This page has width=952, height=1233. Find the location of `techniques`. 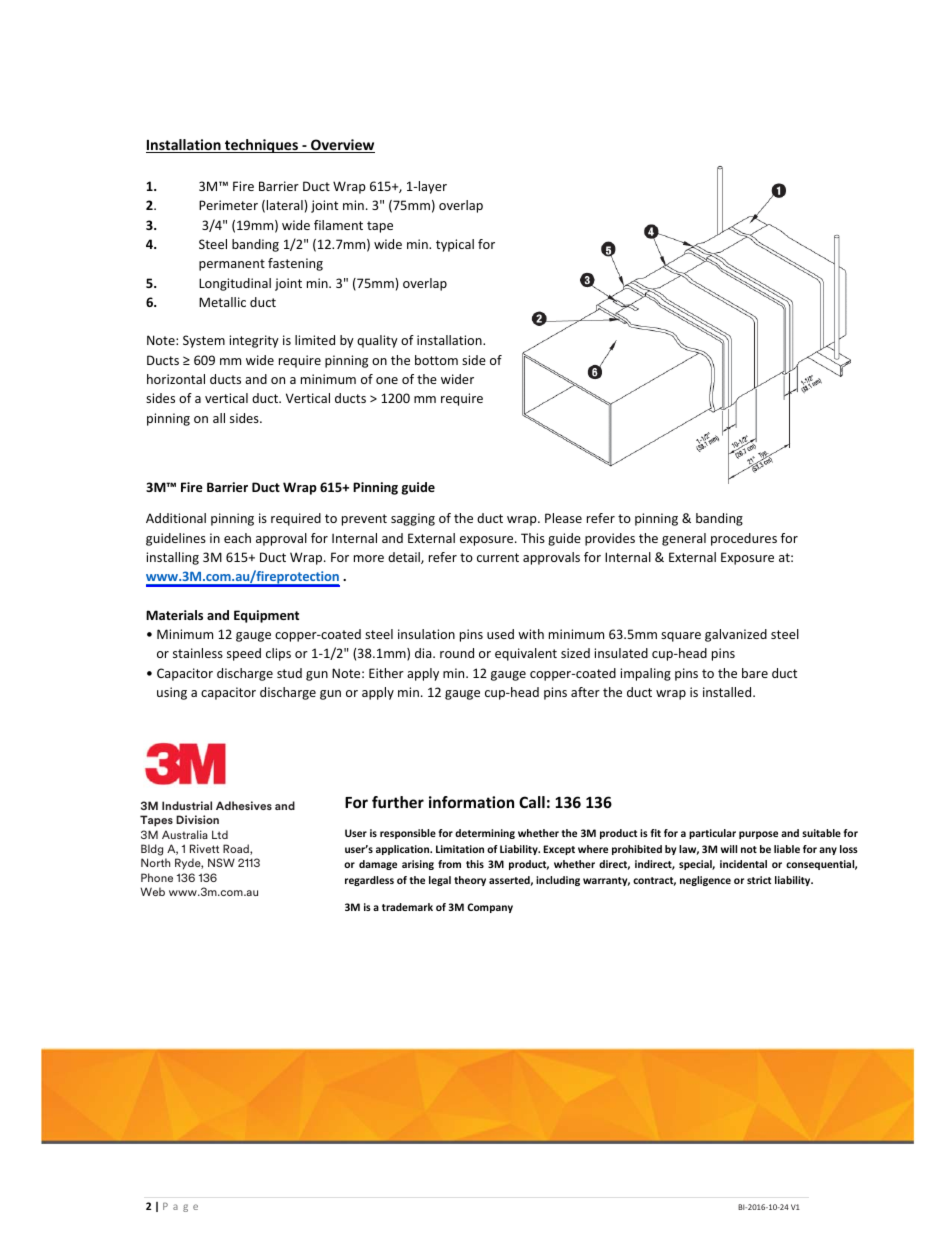

techniques is located at coordinates (261, 146).
